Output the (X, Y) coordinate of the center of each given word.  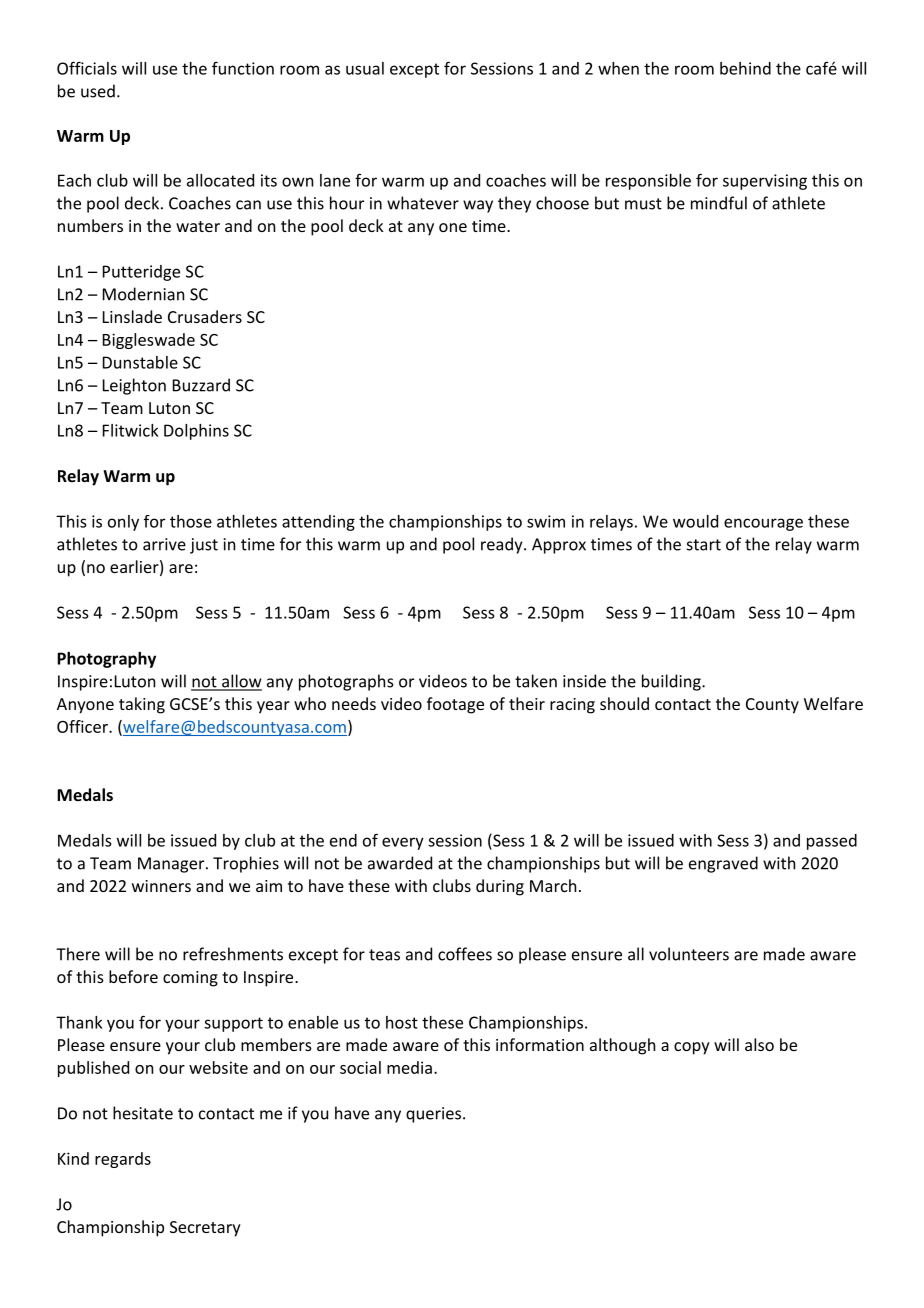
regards (123, 1160)
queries (435, 1115)
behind (745, 68)
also (759, 1044)
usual (365, 68)
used (98, 91)
